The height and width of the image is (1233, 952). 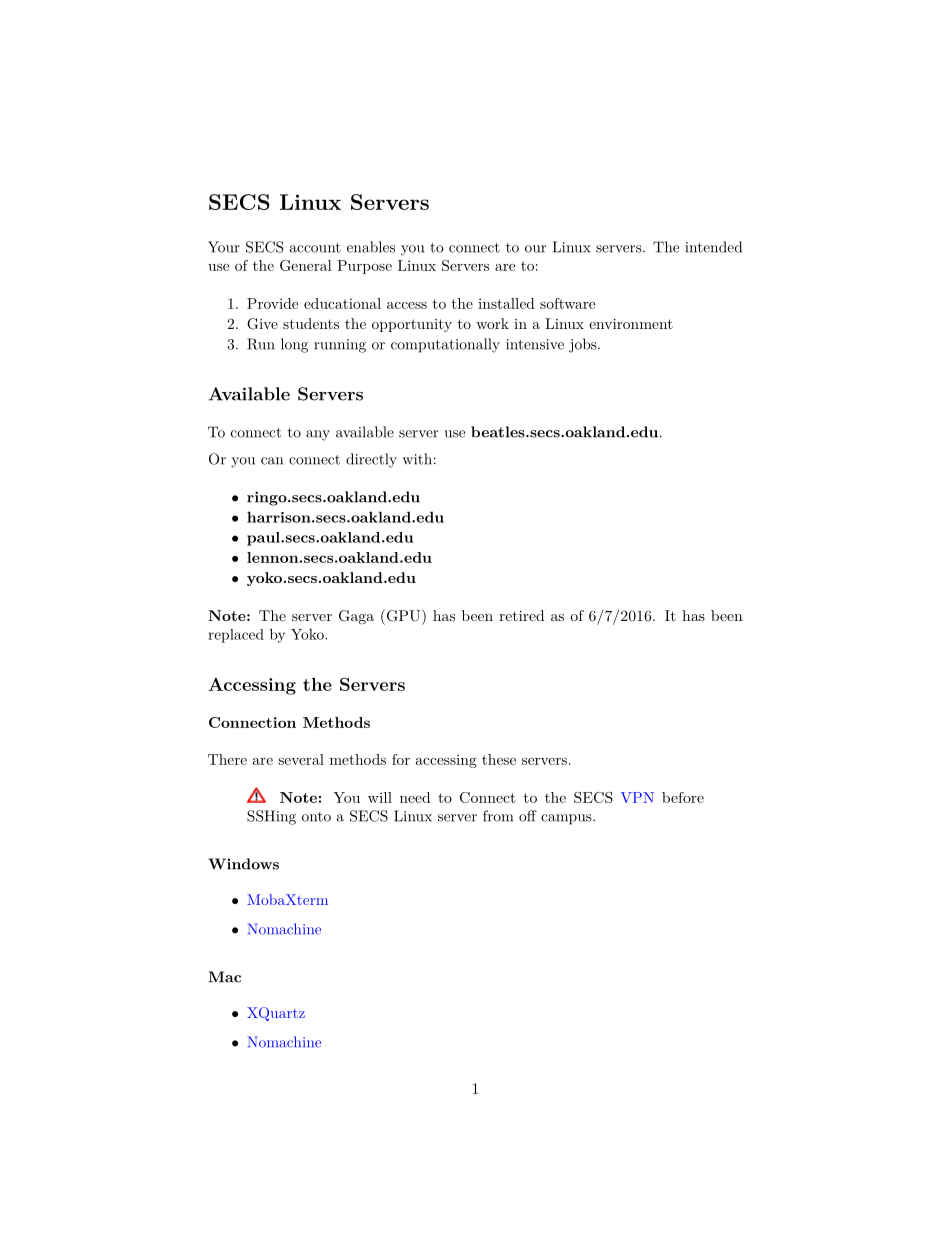 What do you see at coordinates (499, 759) in the image?
I see `these` at bounding box center [499, 759].
